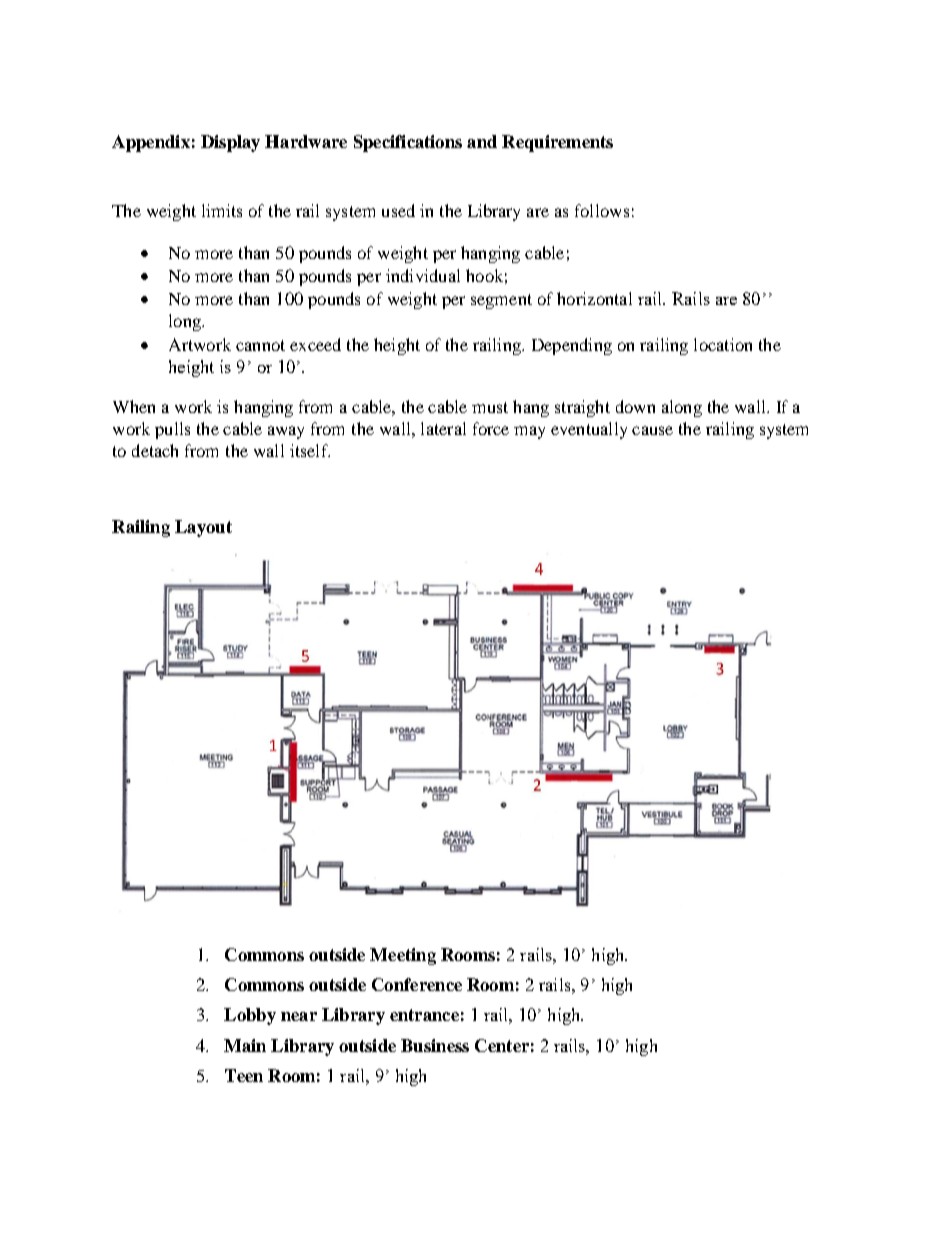  What do you see at coordinates (250, 1016) in the screenshot?
I see `Lobby` at bounding box center [250, 1016].
